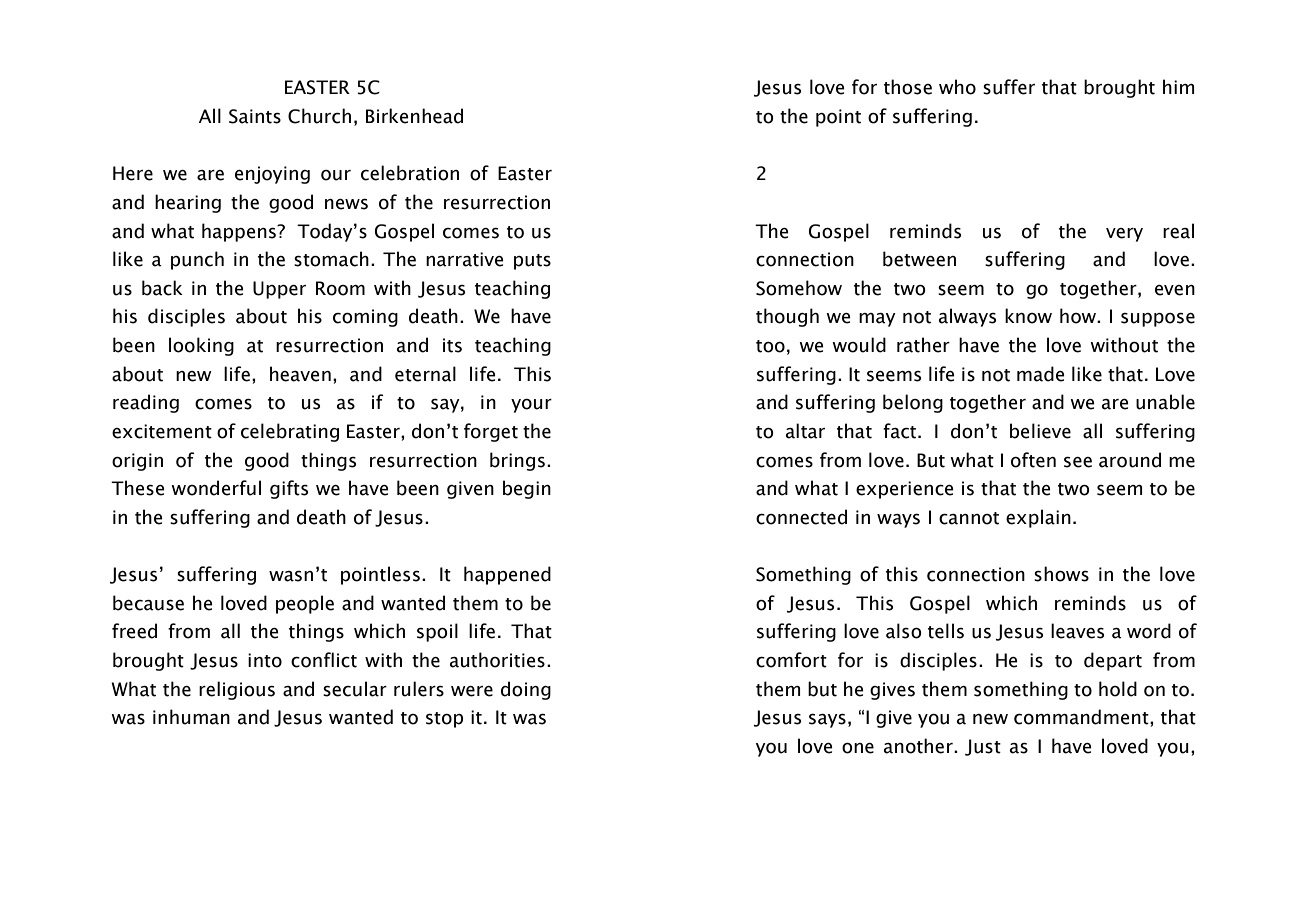 The height and width of the document is (924, 1308). Describe the element at coordinates (531, 406) in the document. I see `your` at that location.
